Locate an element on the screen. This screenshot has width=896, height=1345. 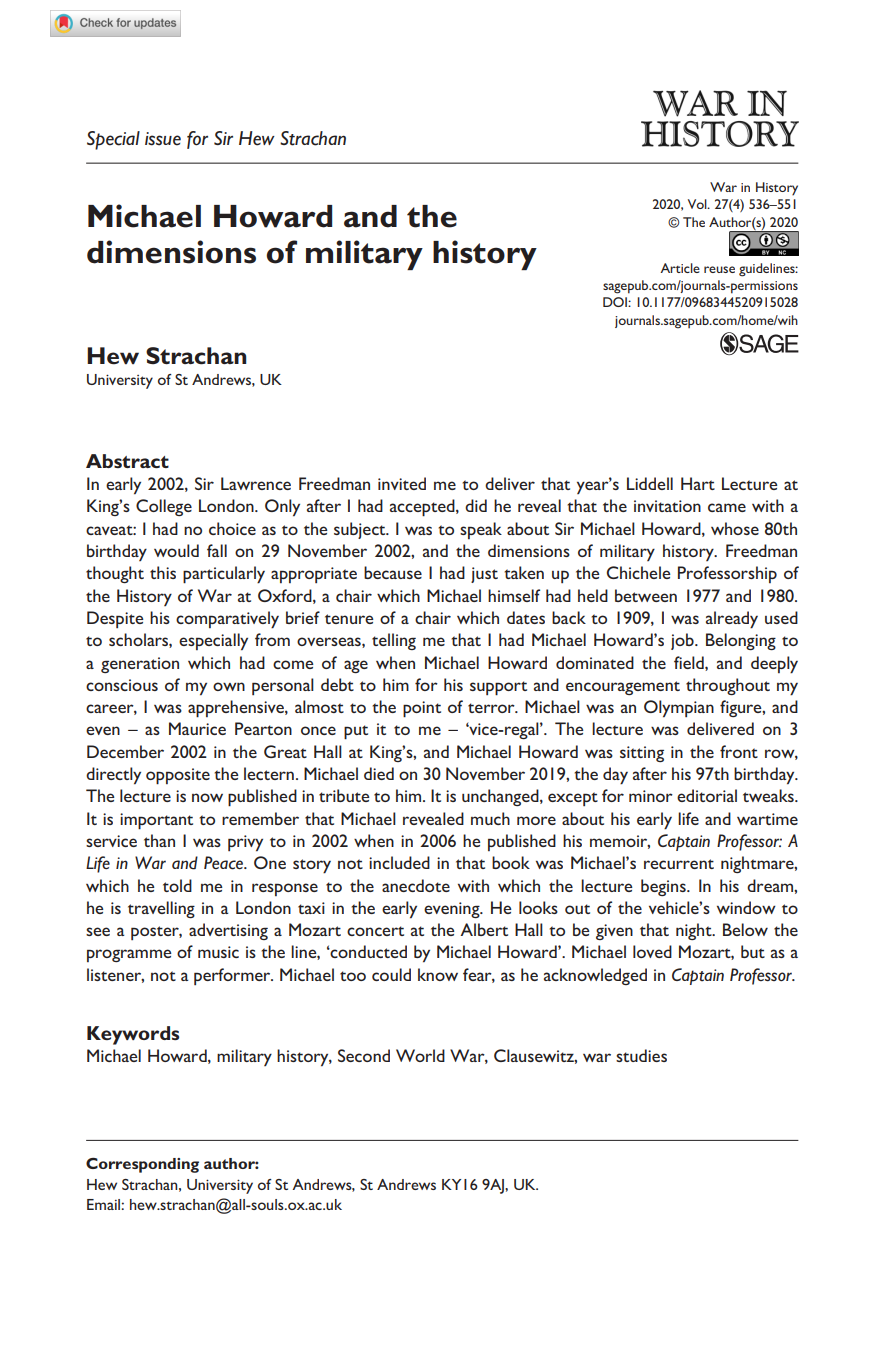
telling is located at coordinates (394, 641).
